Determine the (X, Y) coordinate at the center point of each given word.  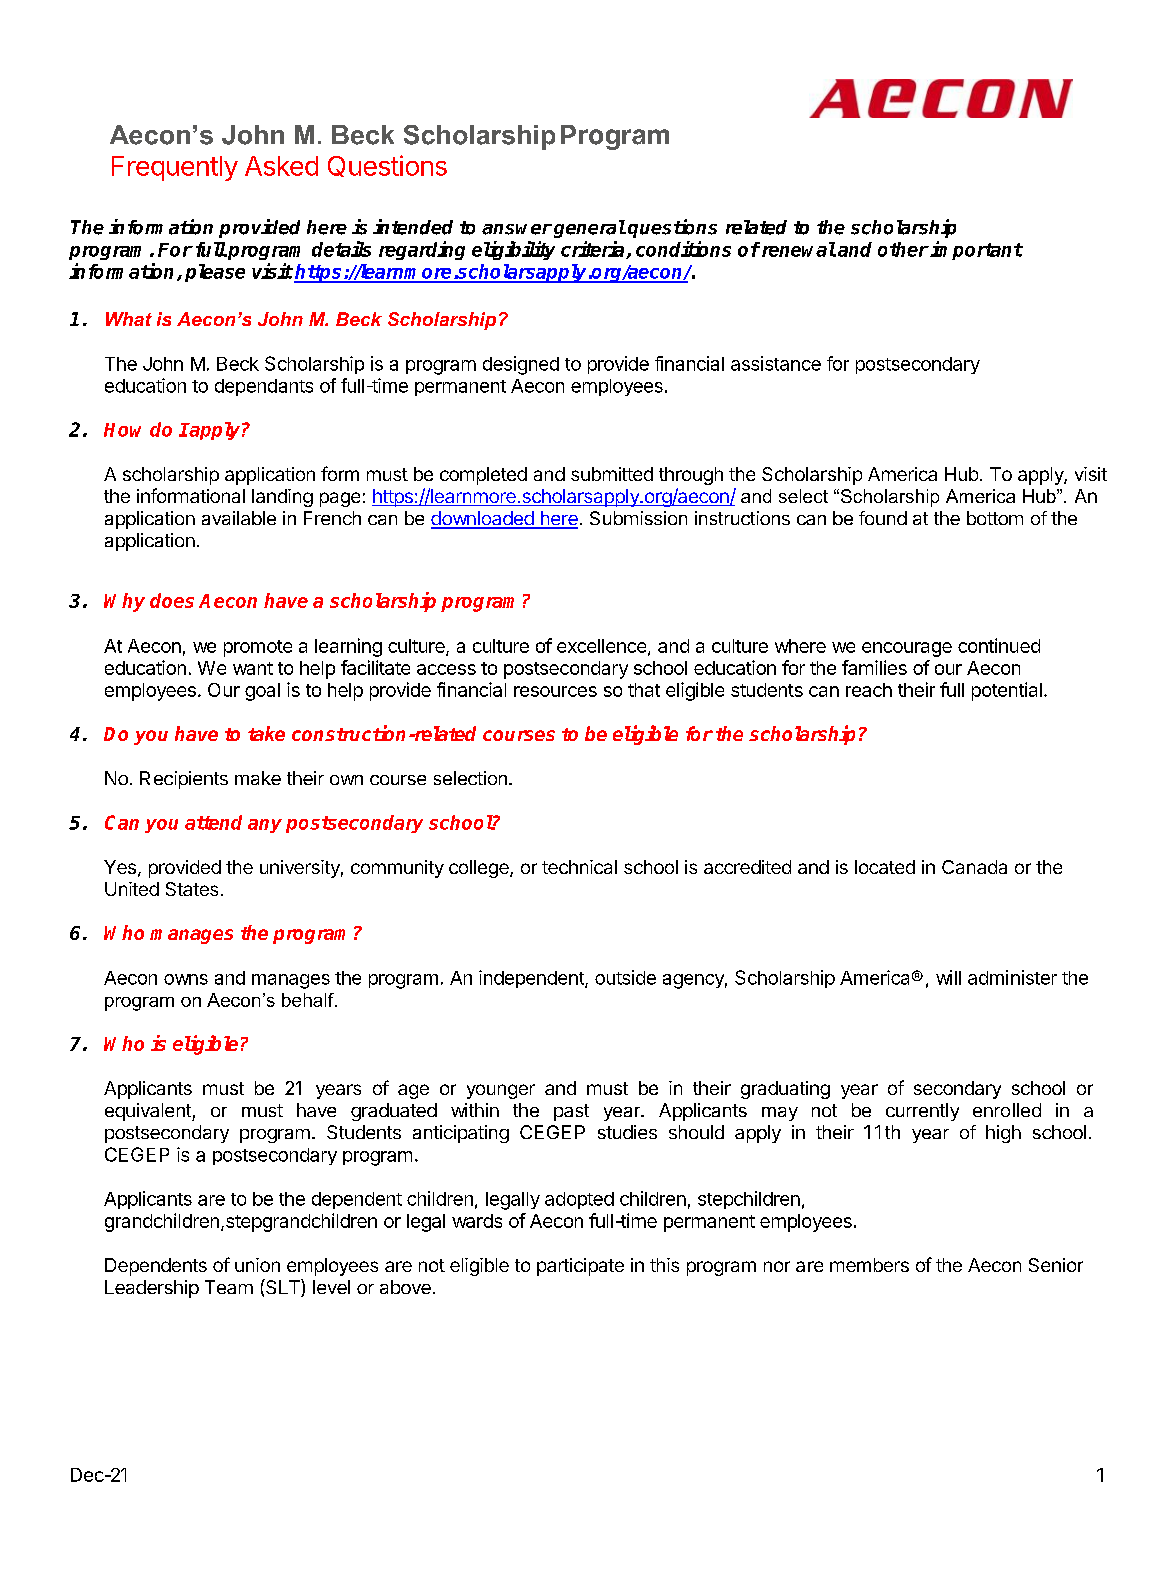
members (869, 1265)
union (257, 1265)
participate (580, 1267)
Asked (281, 166)
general (590, 229)
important (976, 250)
